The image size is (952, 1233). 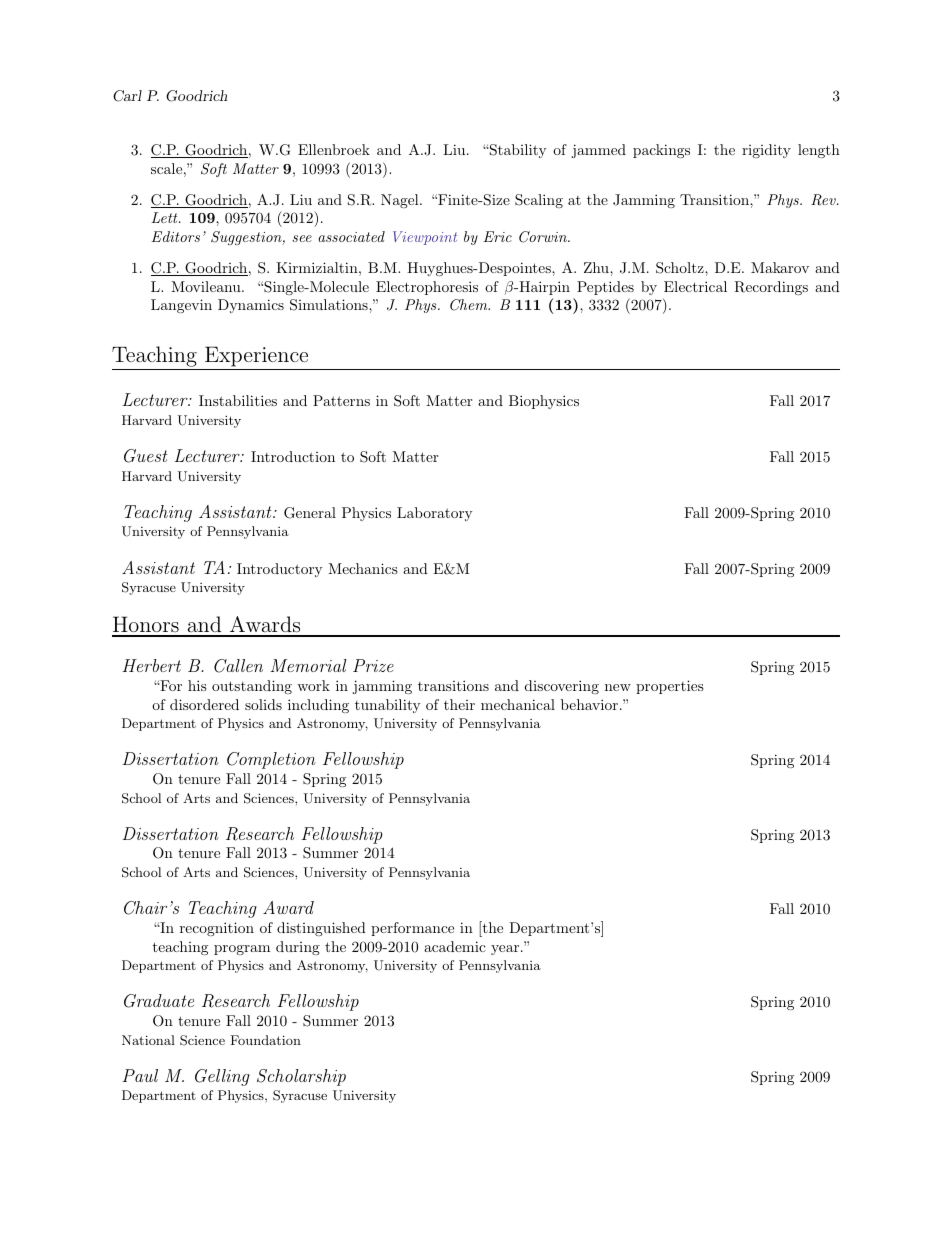 I want to click on Chem, so click(x=470, y=305).
